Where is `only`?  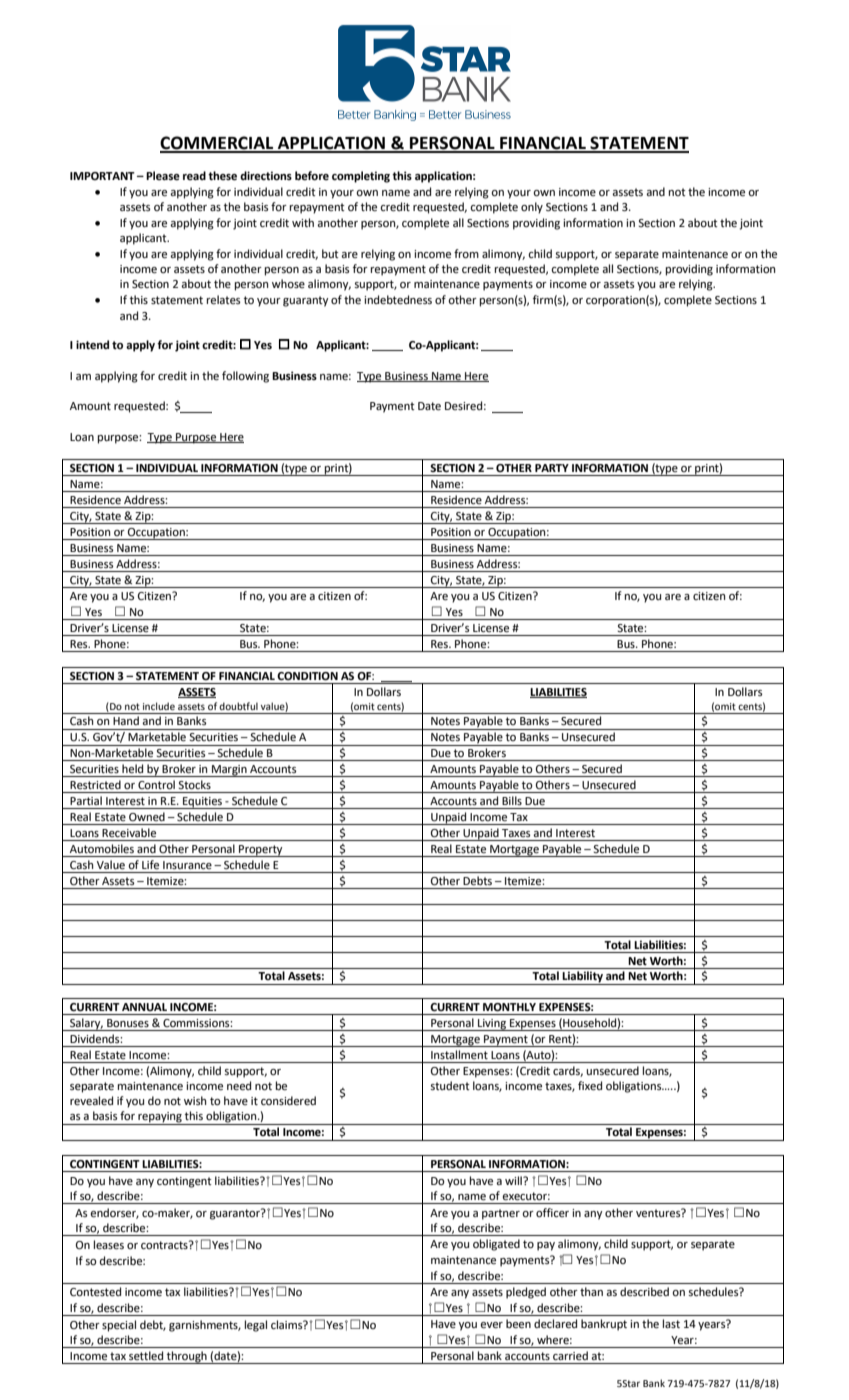
only is located at coordinates (532, 208).
